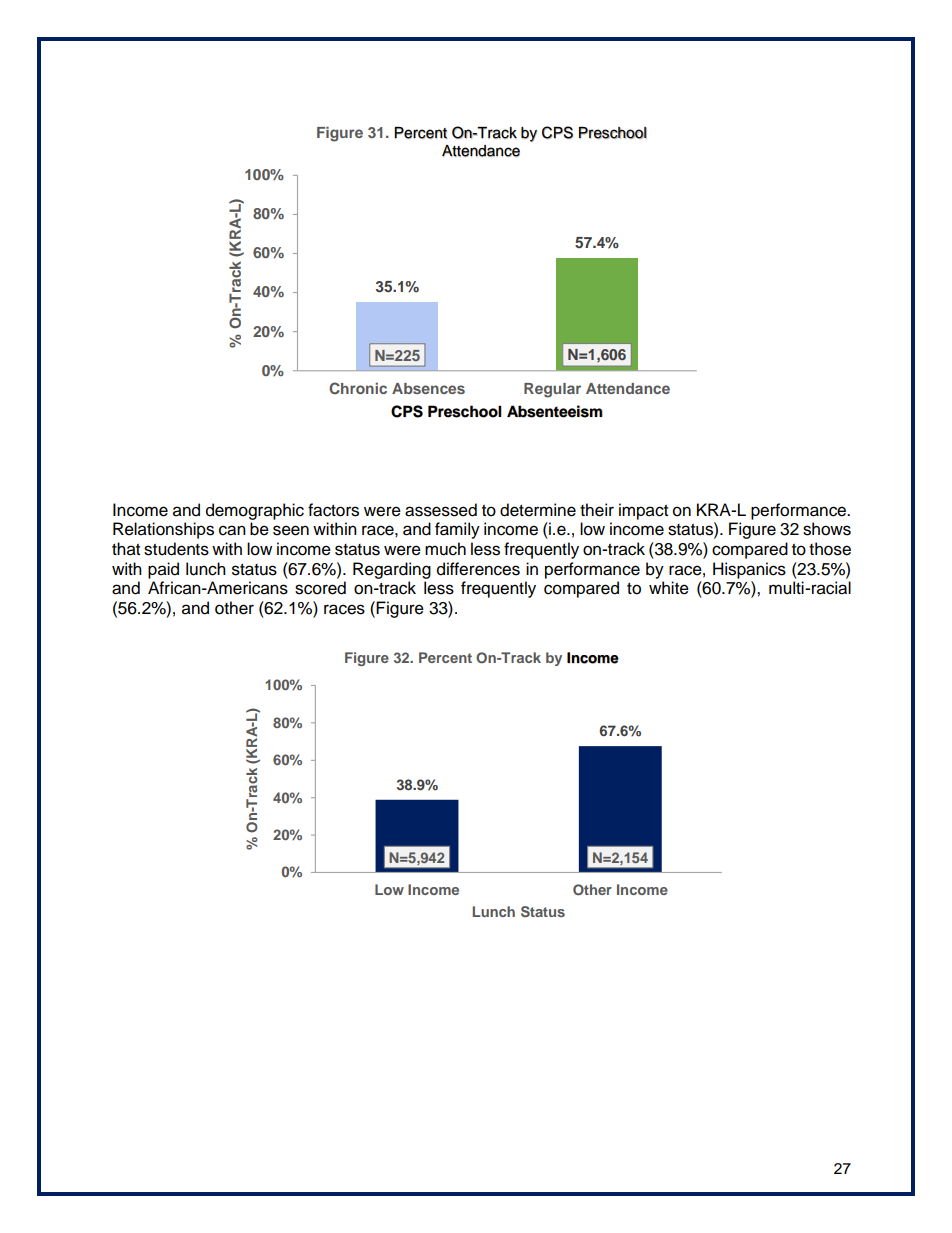 Image resolution: width=952 pixels, height=1233 pixels. Describe the element at coordinates (163, 530) in the screenshot. I see `Relationships` at that location.
